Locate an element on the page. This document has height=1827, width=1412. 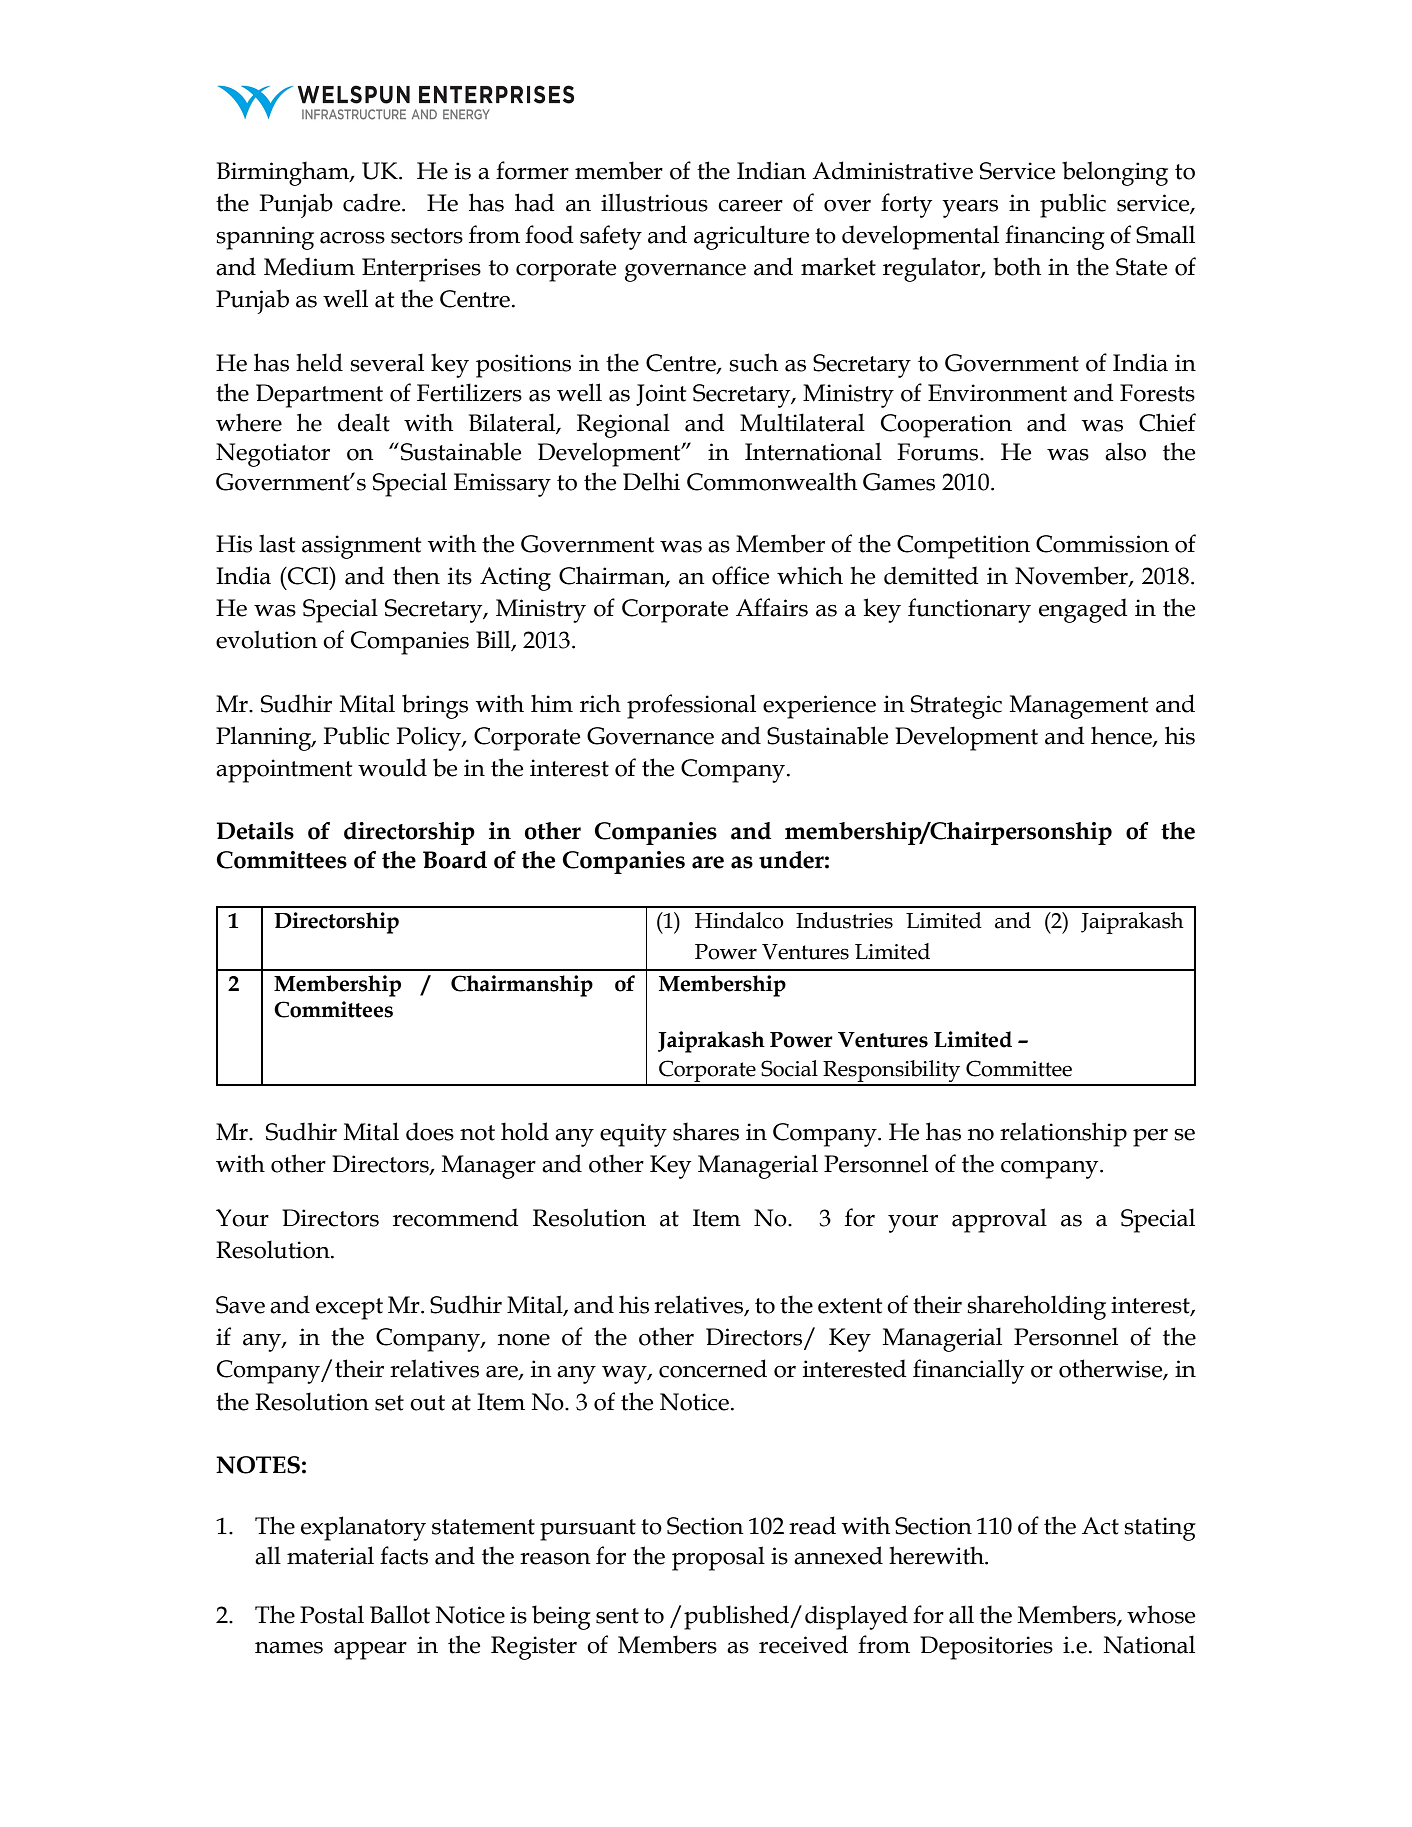
shares is located at coordinates (706, 1131).
